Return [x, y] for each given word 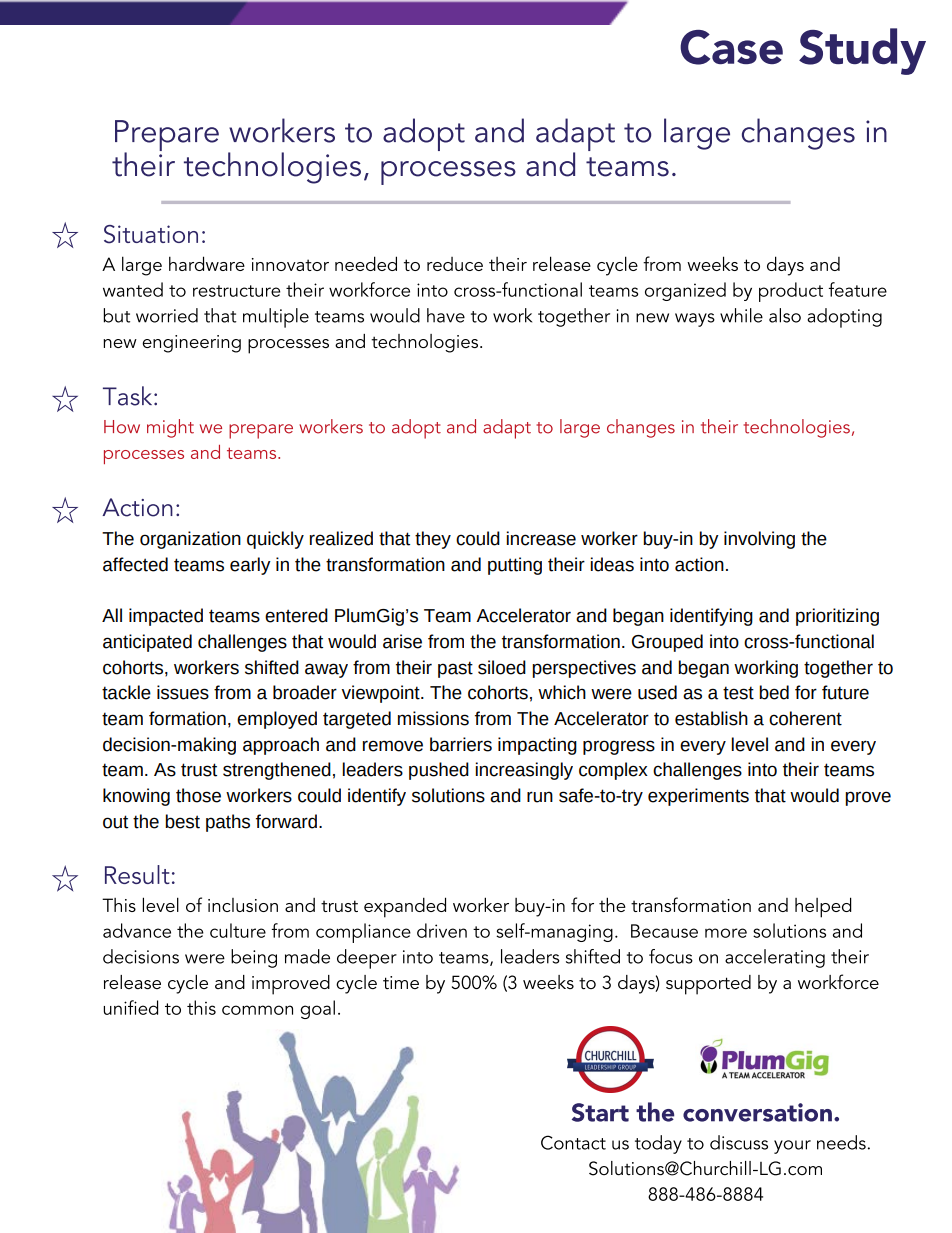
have [446, 315]
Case [731, 47]
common [257, 1010]
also [785, 315]
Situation [151, 234]
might [170, 428]
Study [862, 51]
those [198, 795]
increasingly [524, 771]
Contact [573, 1142]
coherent [805, 718]
